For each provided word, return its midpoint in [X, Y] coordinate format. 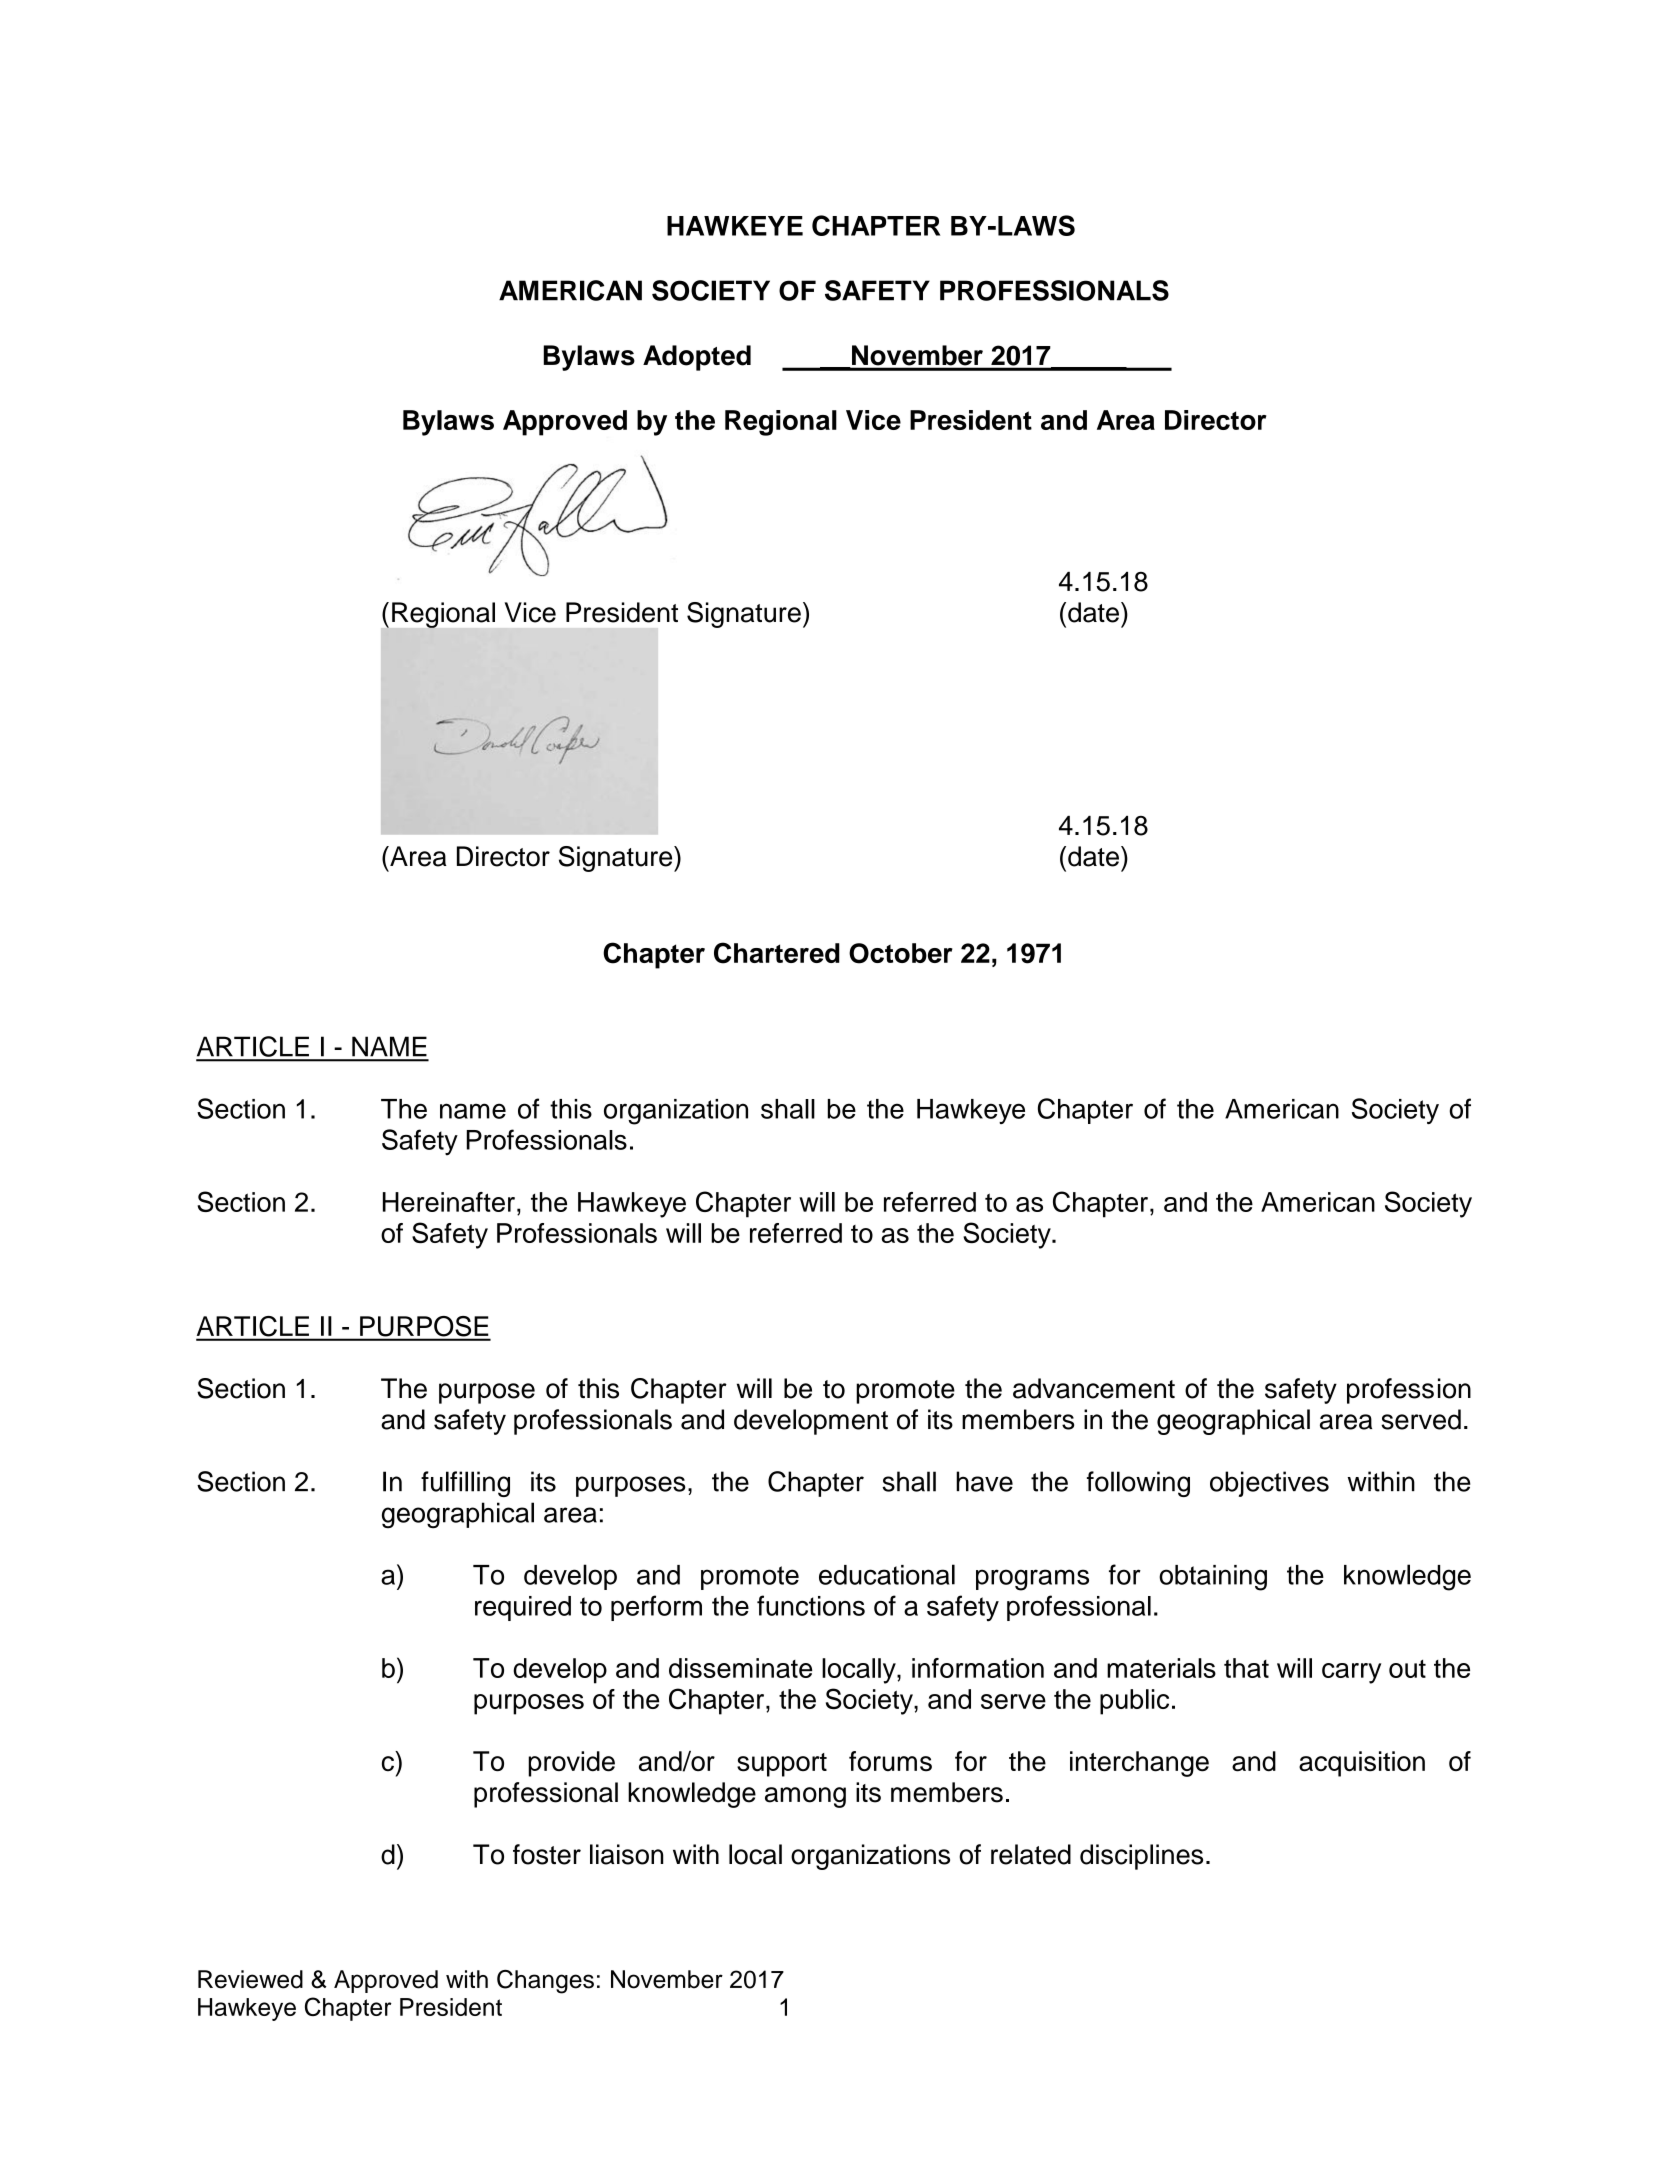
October [901, 953]
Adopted [697, 358]
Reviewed [250, 1979]
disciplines [1141, 1857]
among [805, 1797]
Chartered [777, 953]
